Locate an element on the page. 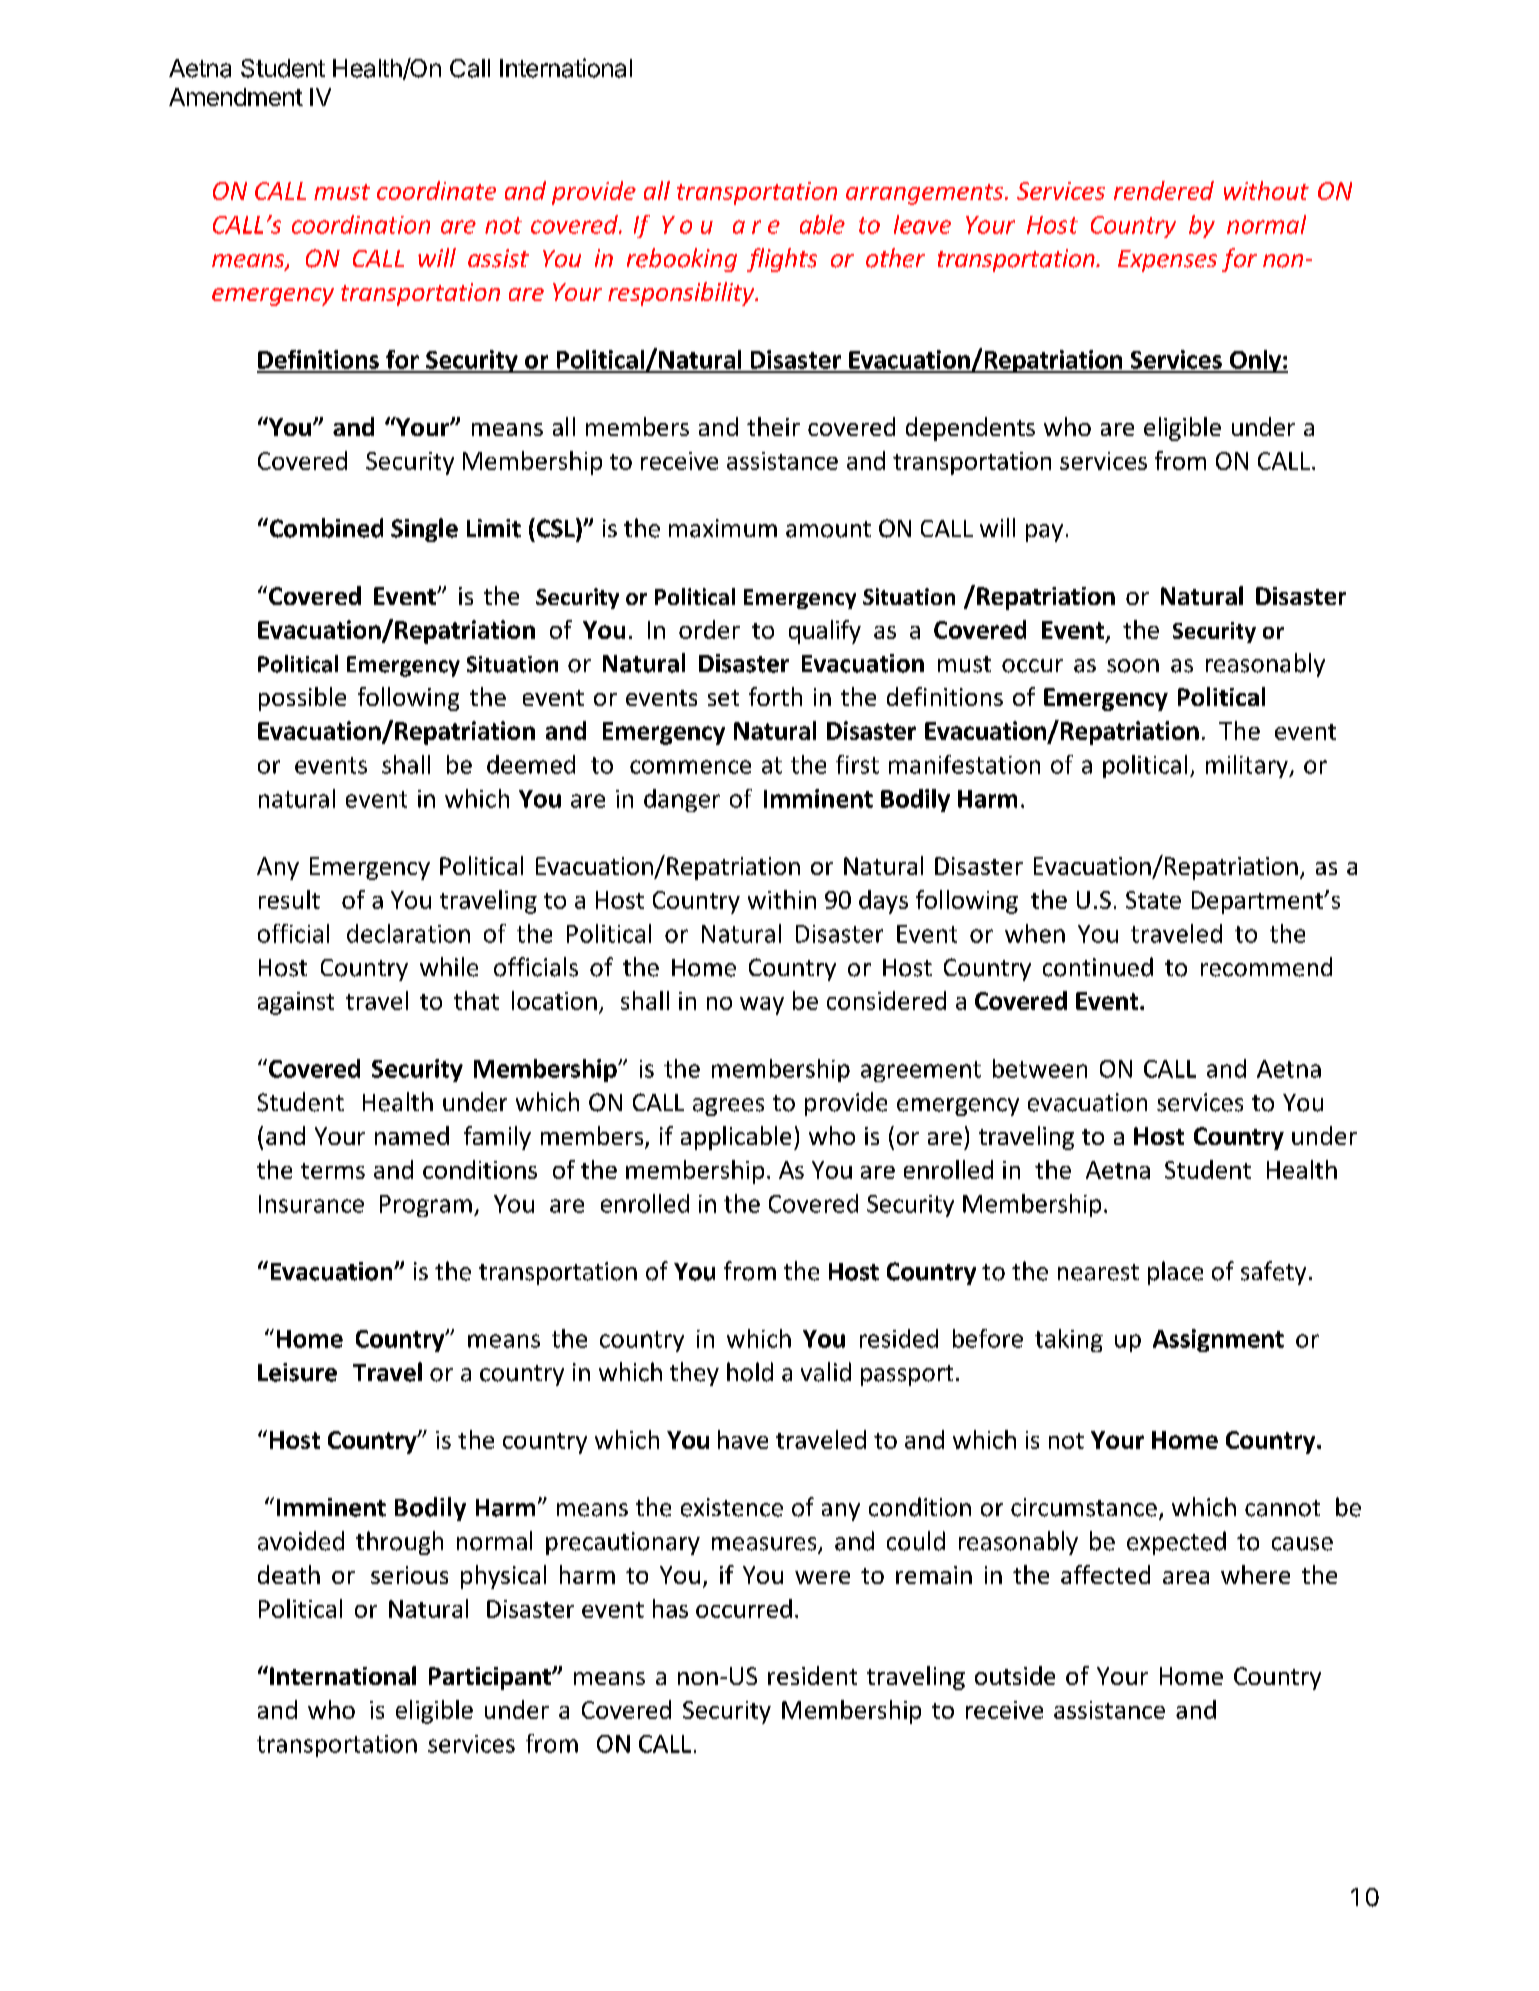 This page has width=1539, height=1991. serious is located at coordinates (409, 1575).
